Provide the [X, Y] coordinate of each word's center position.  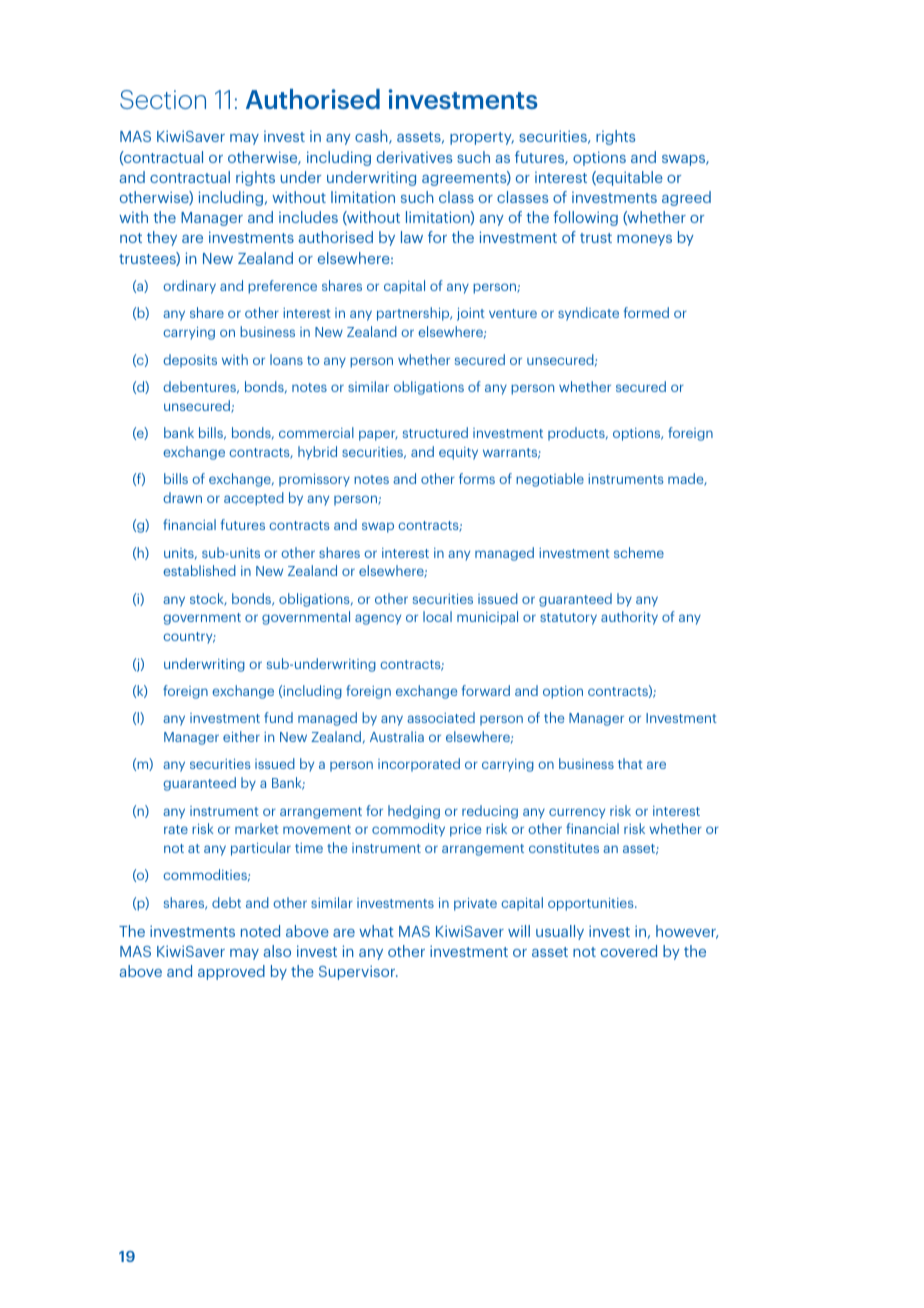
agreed [686, 198]
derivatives [414, 157]
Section [163, 99]
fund [278, 717]
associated [441, 717]
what [376, 931]
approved [231, 972]
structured [435, 432]
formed [646, 312]
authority [629, 618]
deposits [190, 361]
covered [629, 951]
